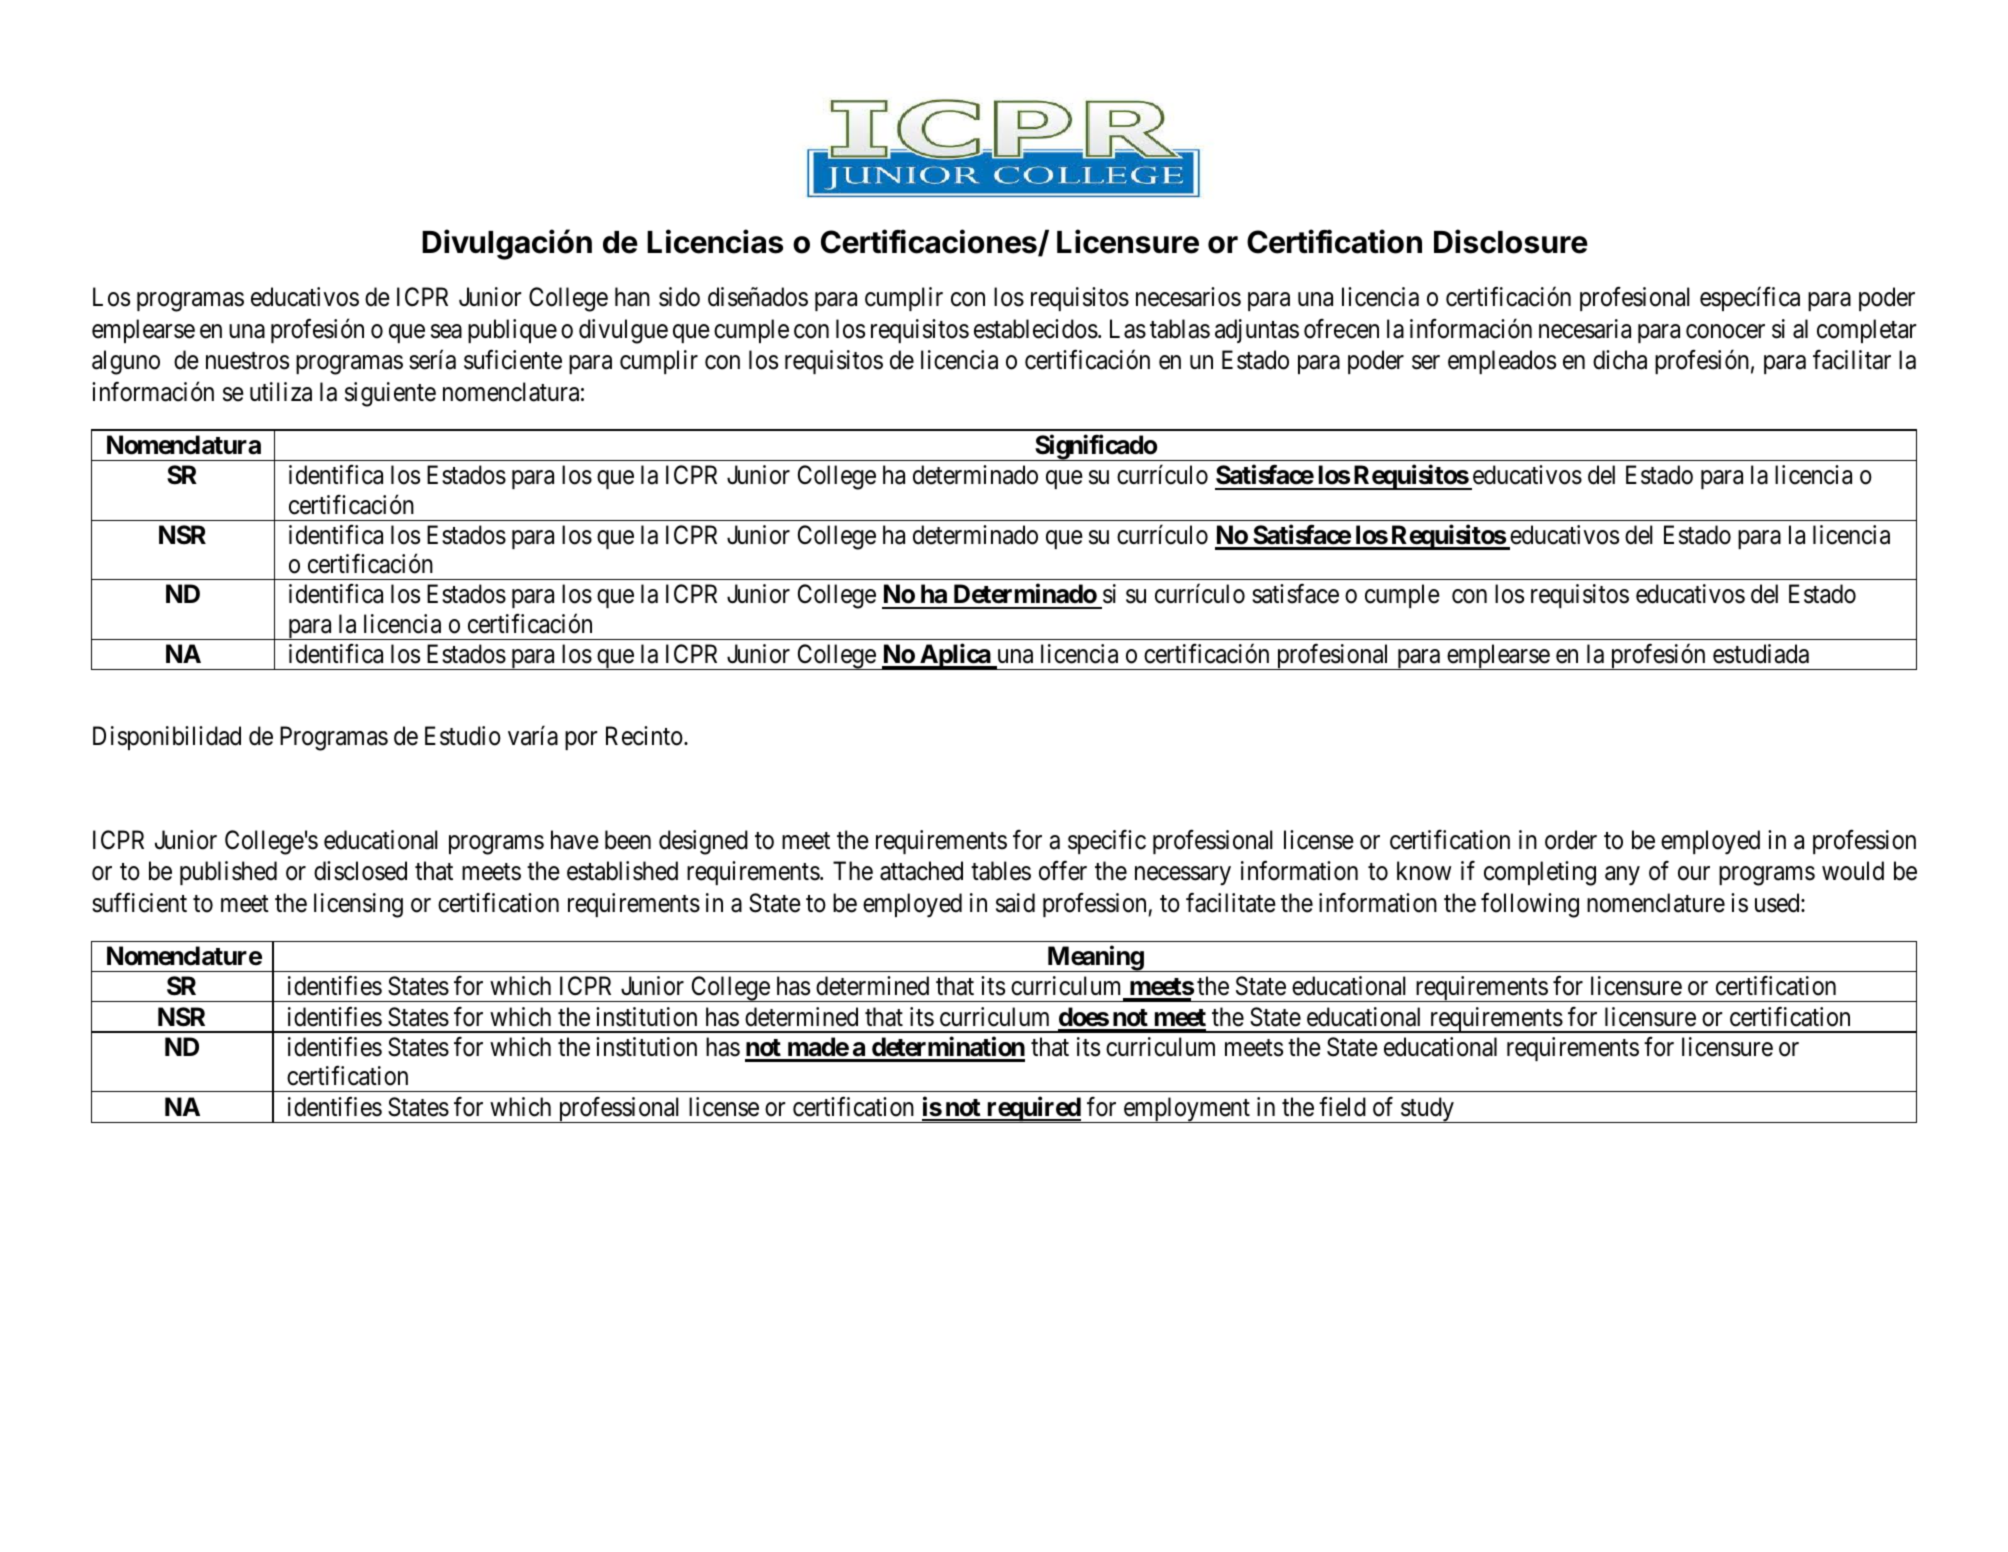  What do you see at coordinates (360, 871) in the screenshot?
I see `disclosed` at bounding box center [360, 871].
